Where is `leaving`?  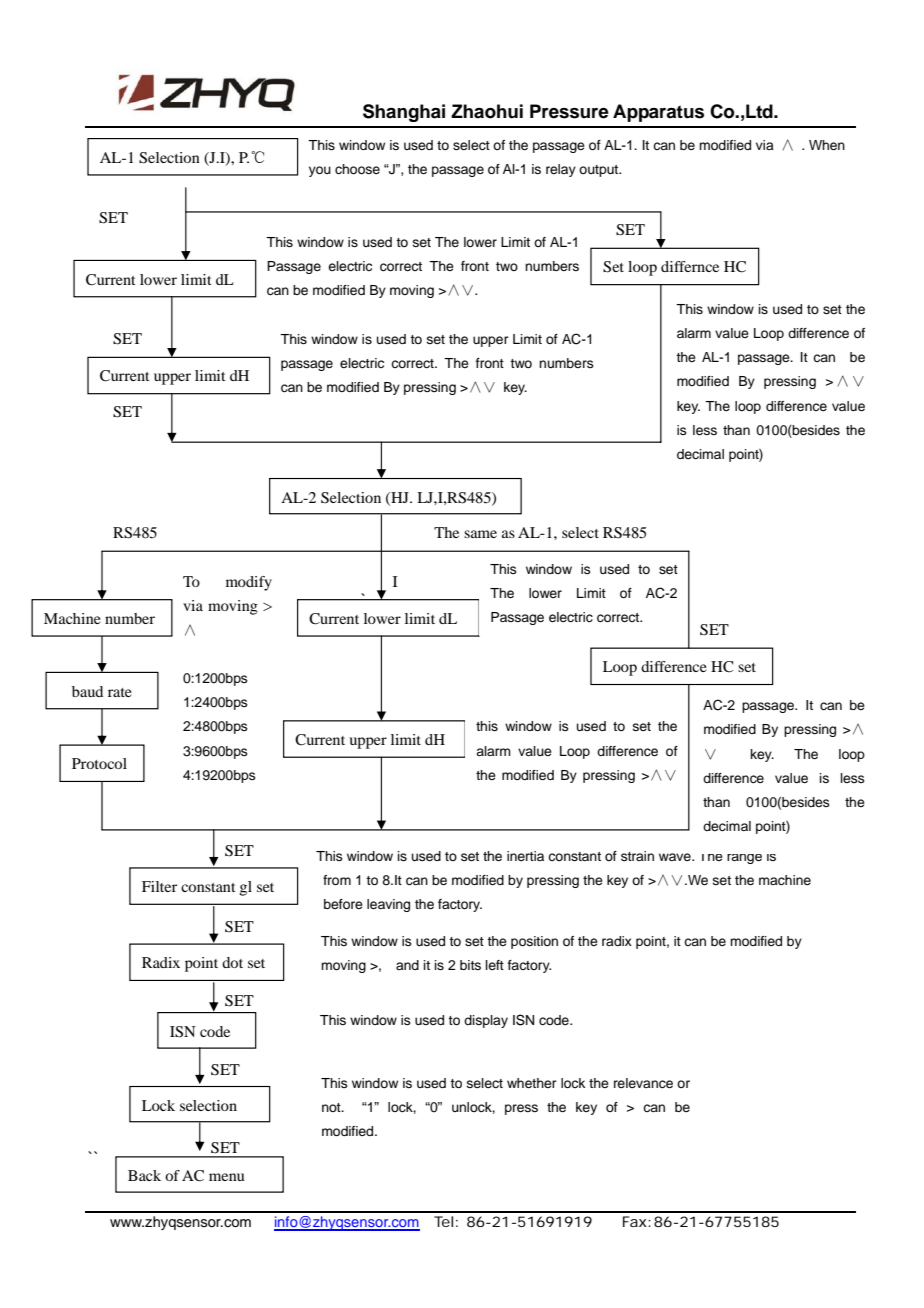 leaving is located at coordinates (388, 905).
